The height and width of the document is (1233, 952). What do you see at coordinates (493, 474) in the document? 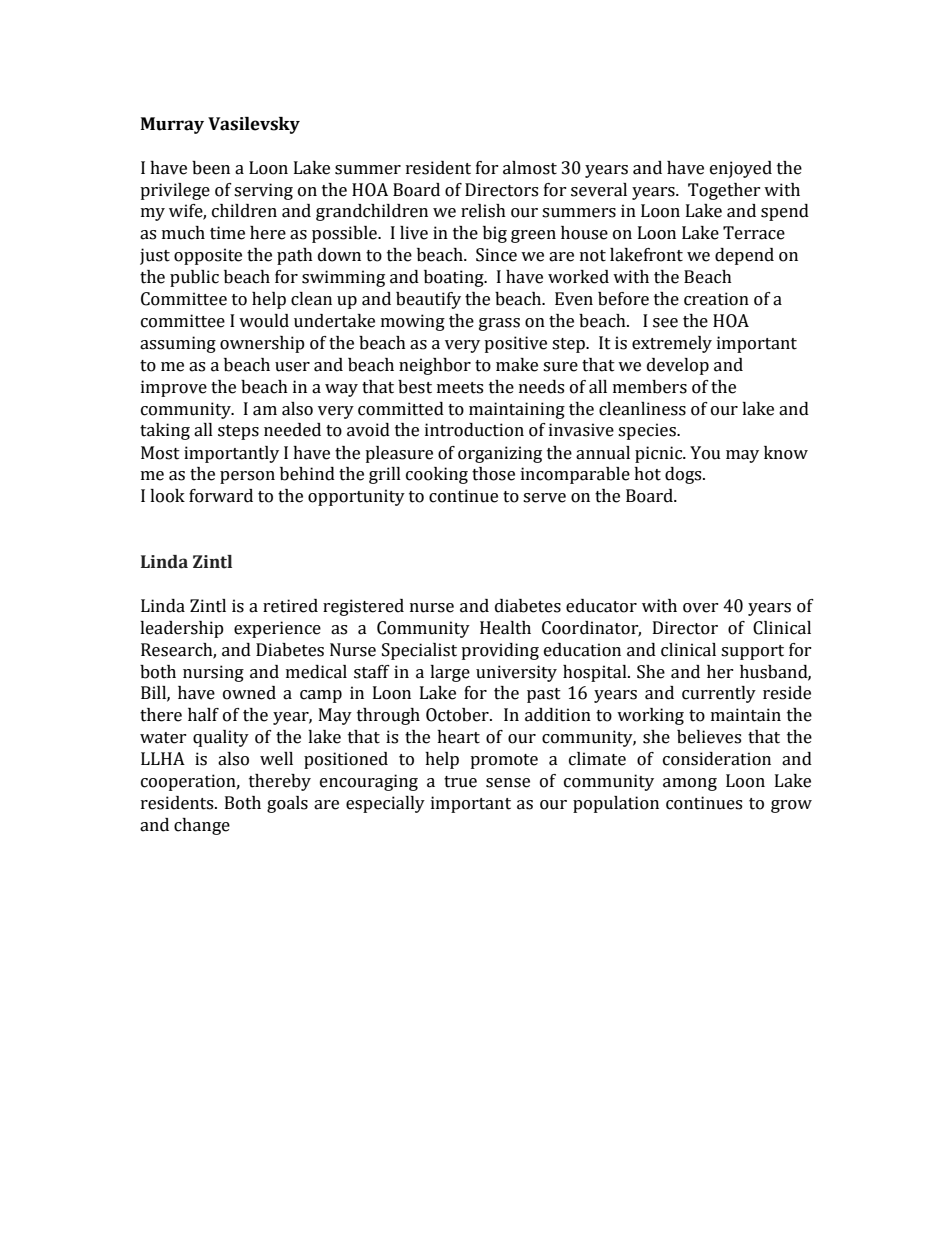
I see `those` at bounding box center [493, 474].
